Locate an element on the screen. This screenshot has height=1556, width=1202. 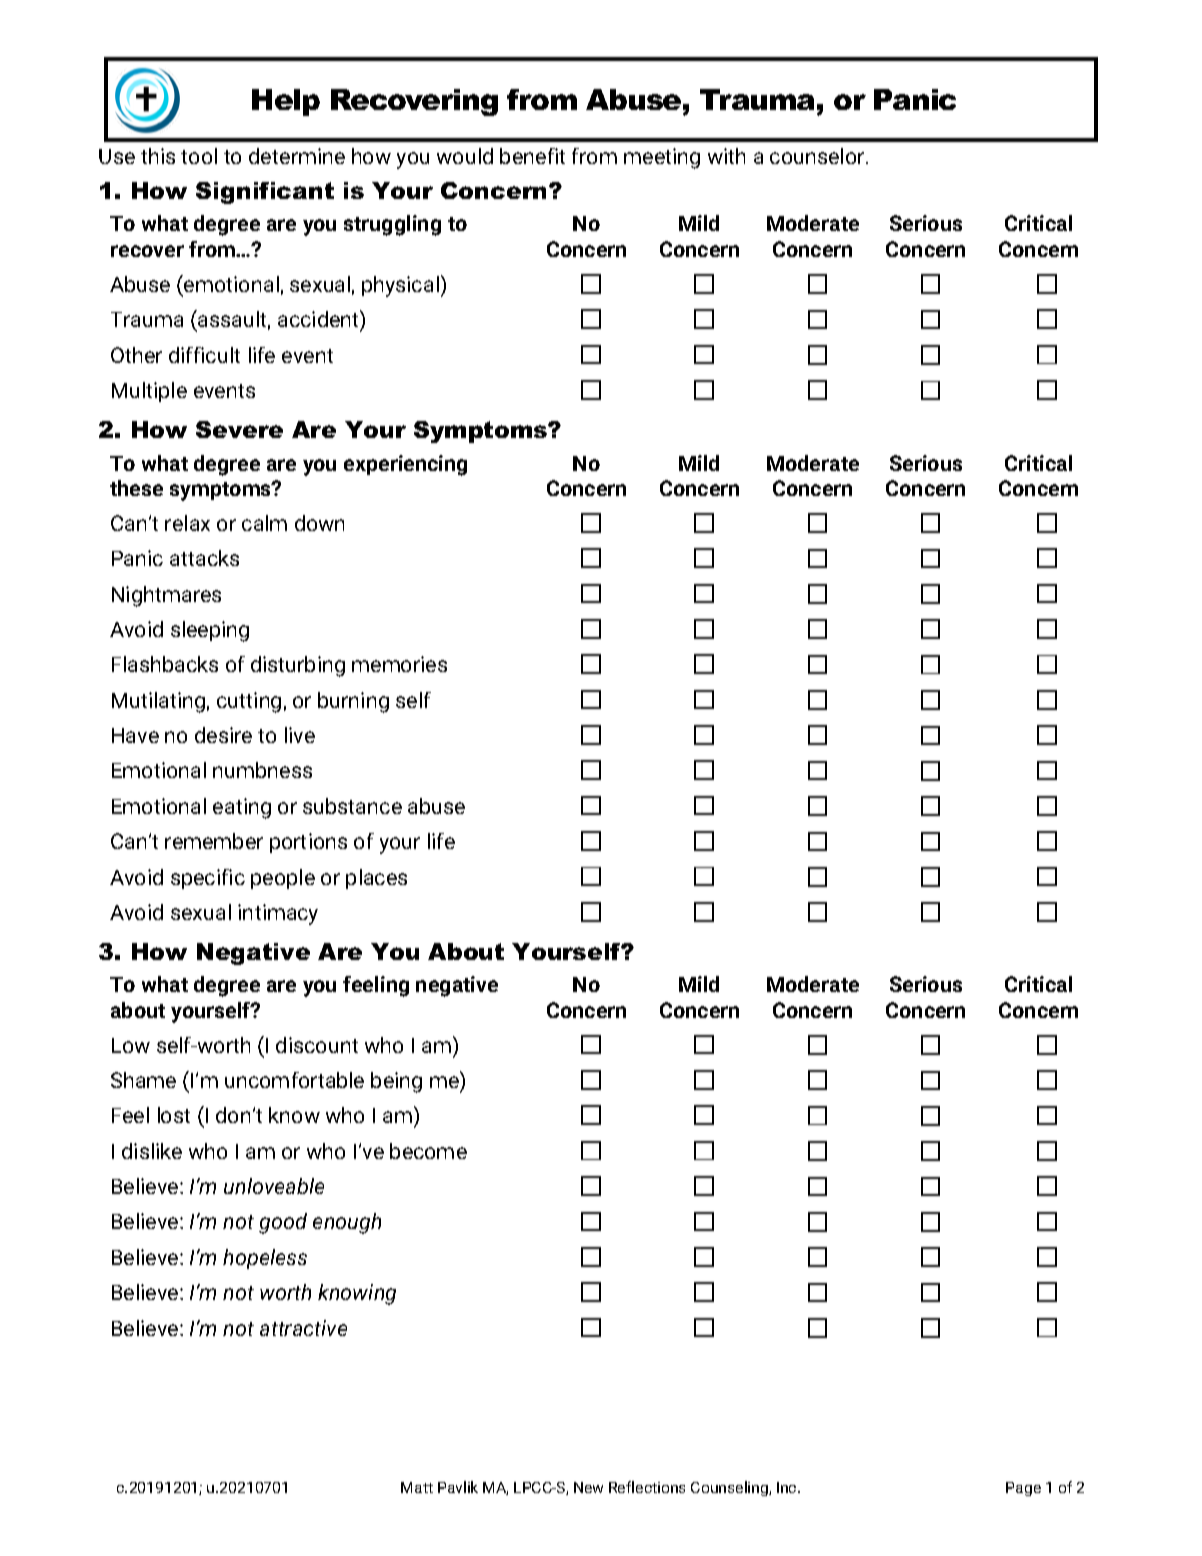
substance is located at coordinates (352, 806).
